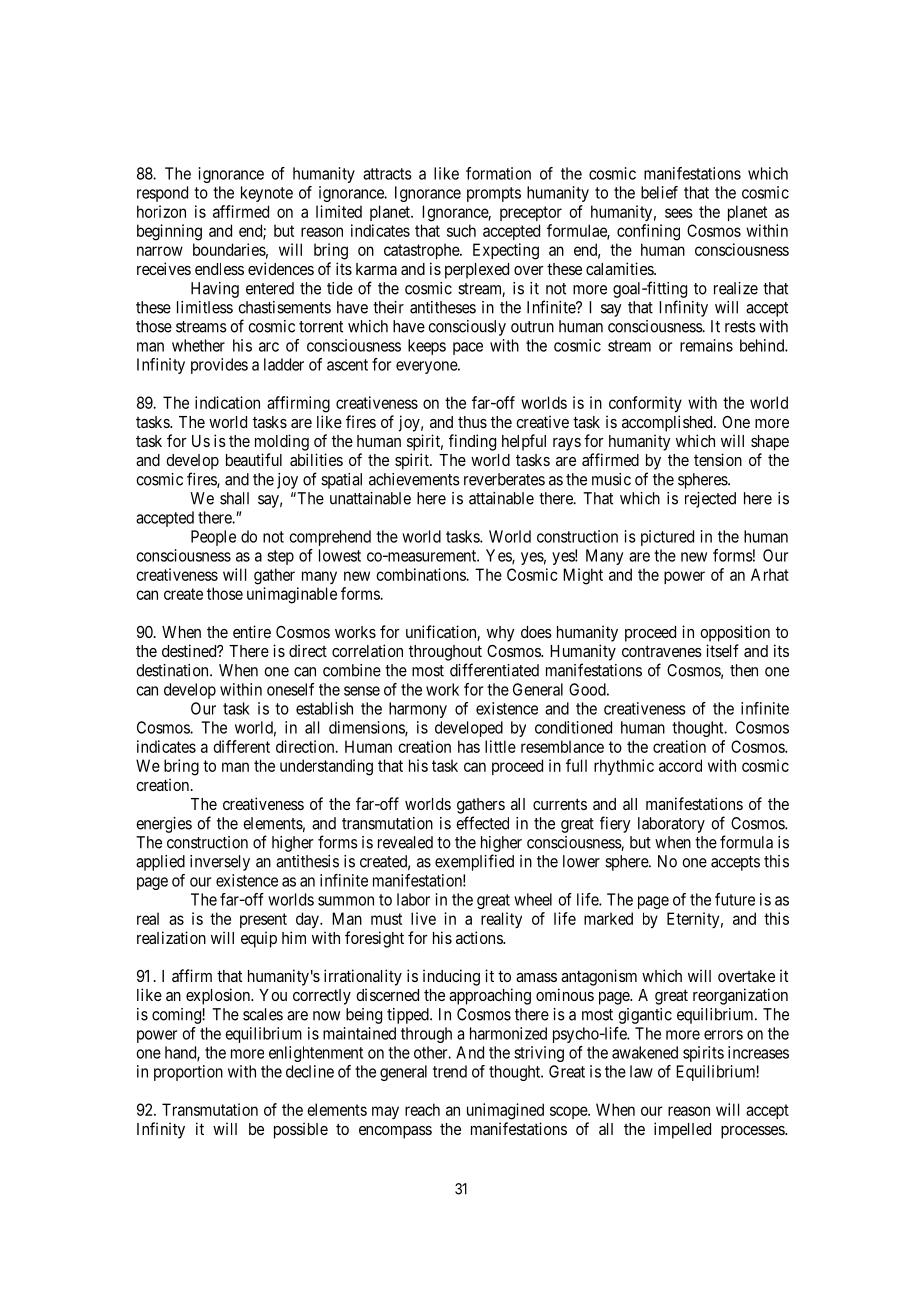 The image size is (924, 1308). What do you see at coordinates (472, 422) in the screenshot?
I see `thus` at bounding box center [472, 422].
